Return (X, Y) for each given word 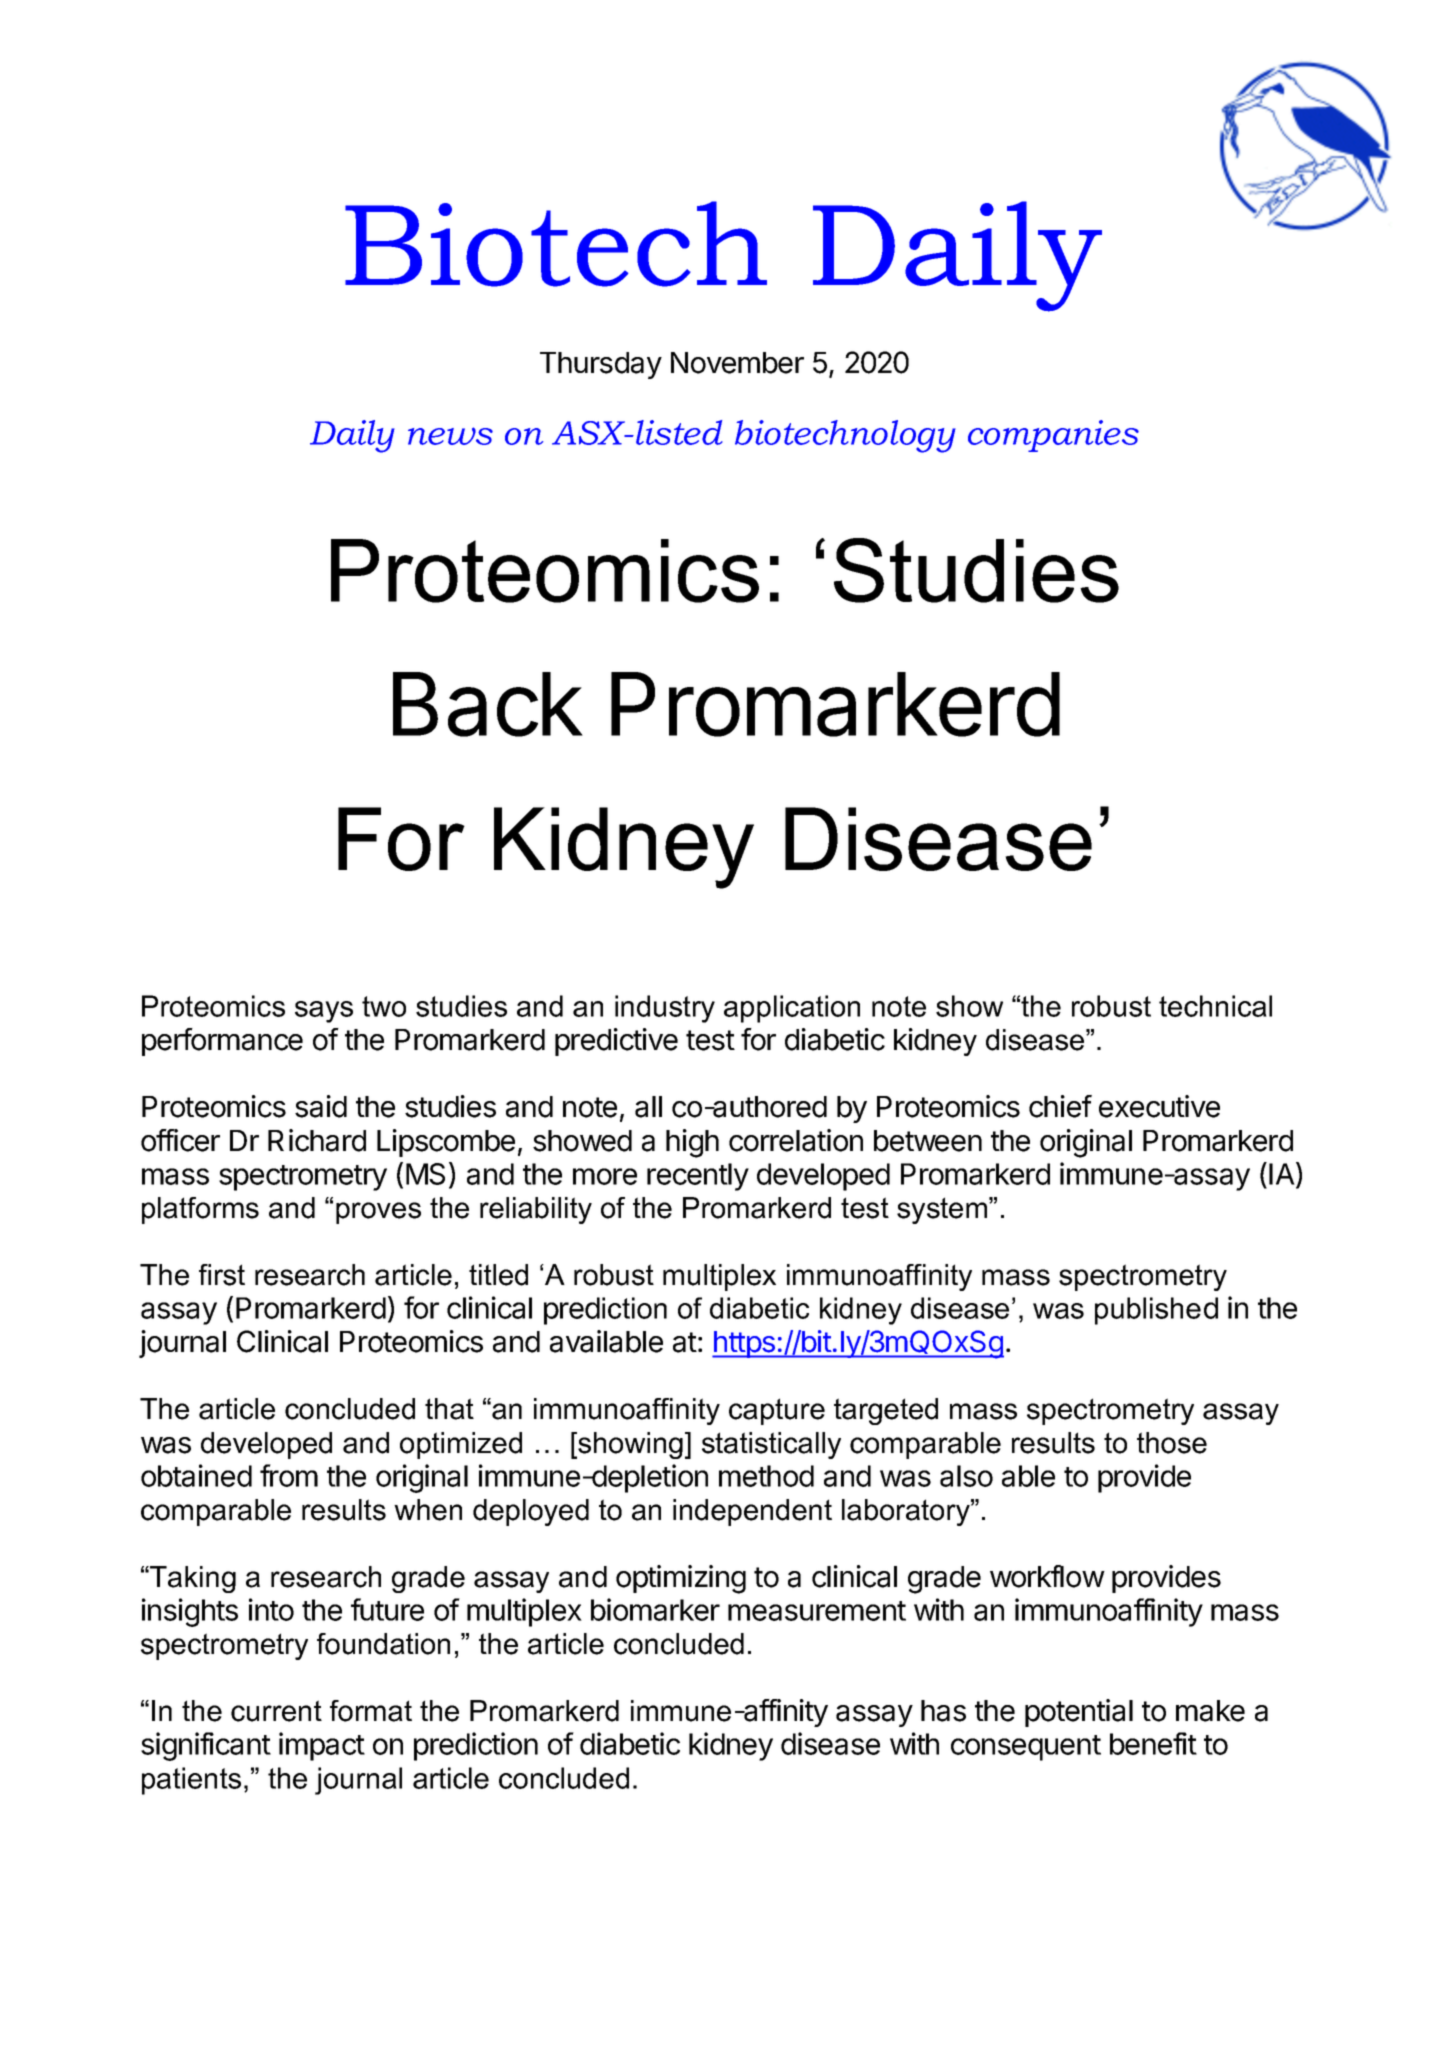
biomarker (655, 1609)
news (450, 436)
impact (322, 1746)
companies (1053, 436)
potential (1079, 1713)
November (737, 363)
